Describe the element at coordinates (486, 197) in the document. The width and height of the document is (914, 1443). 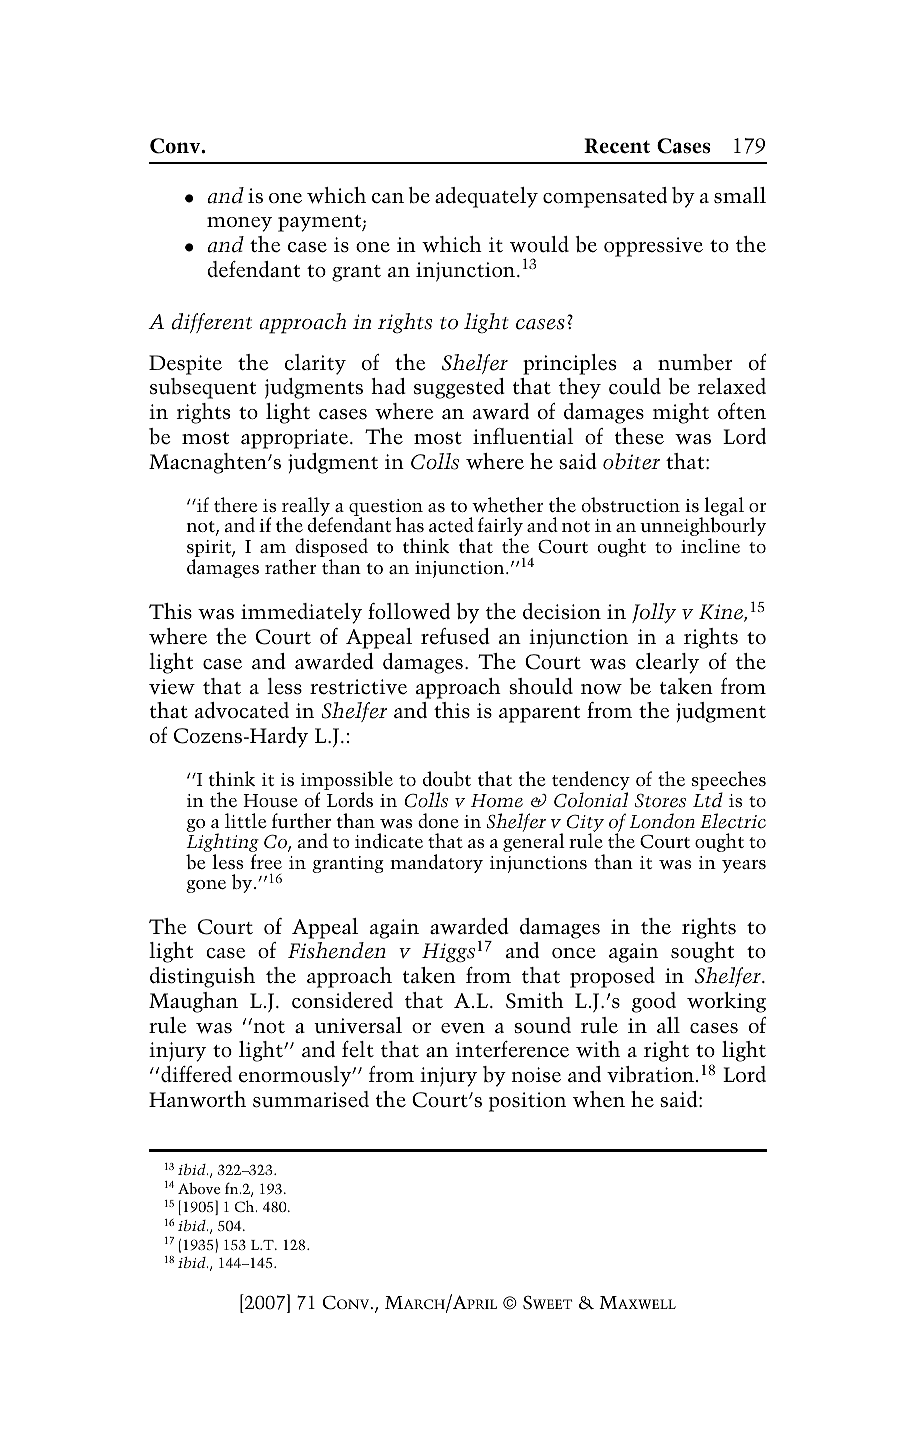
I see `adequately` at that location.
